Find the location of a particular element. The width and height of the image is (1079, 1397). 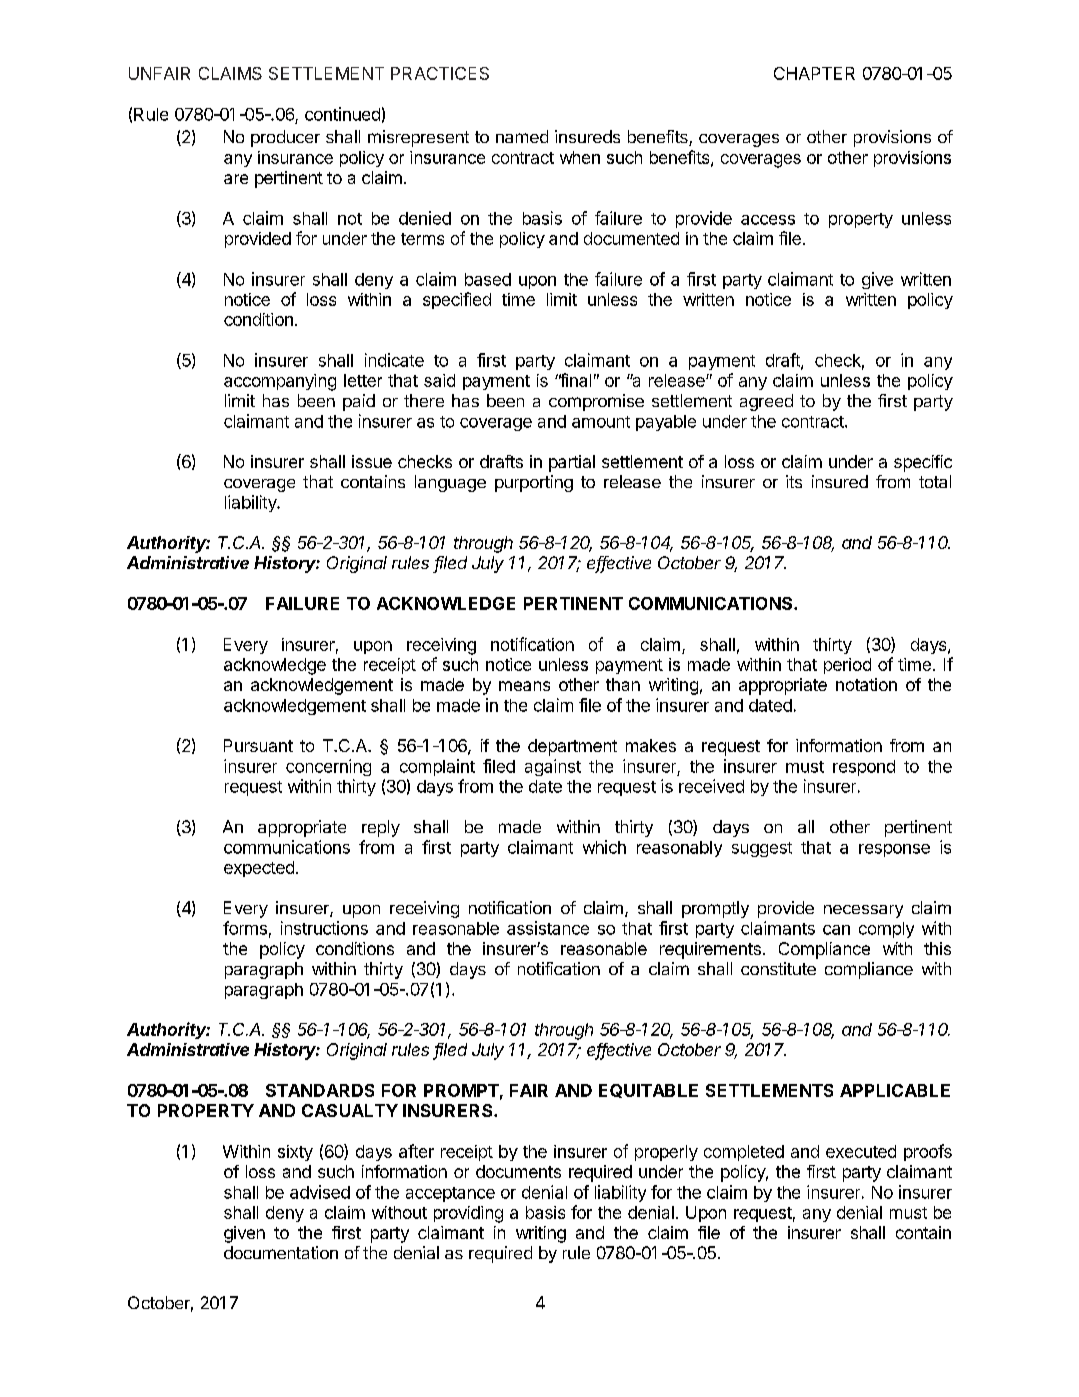

Pursuant is located at coordinates (258, 745).
